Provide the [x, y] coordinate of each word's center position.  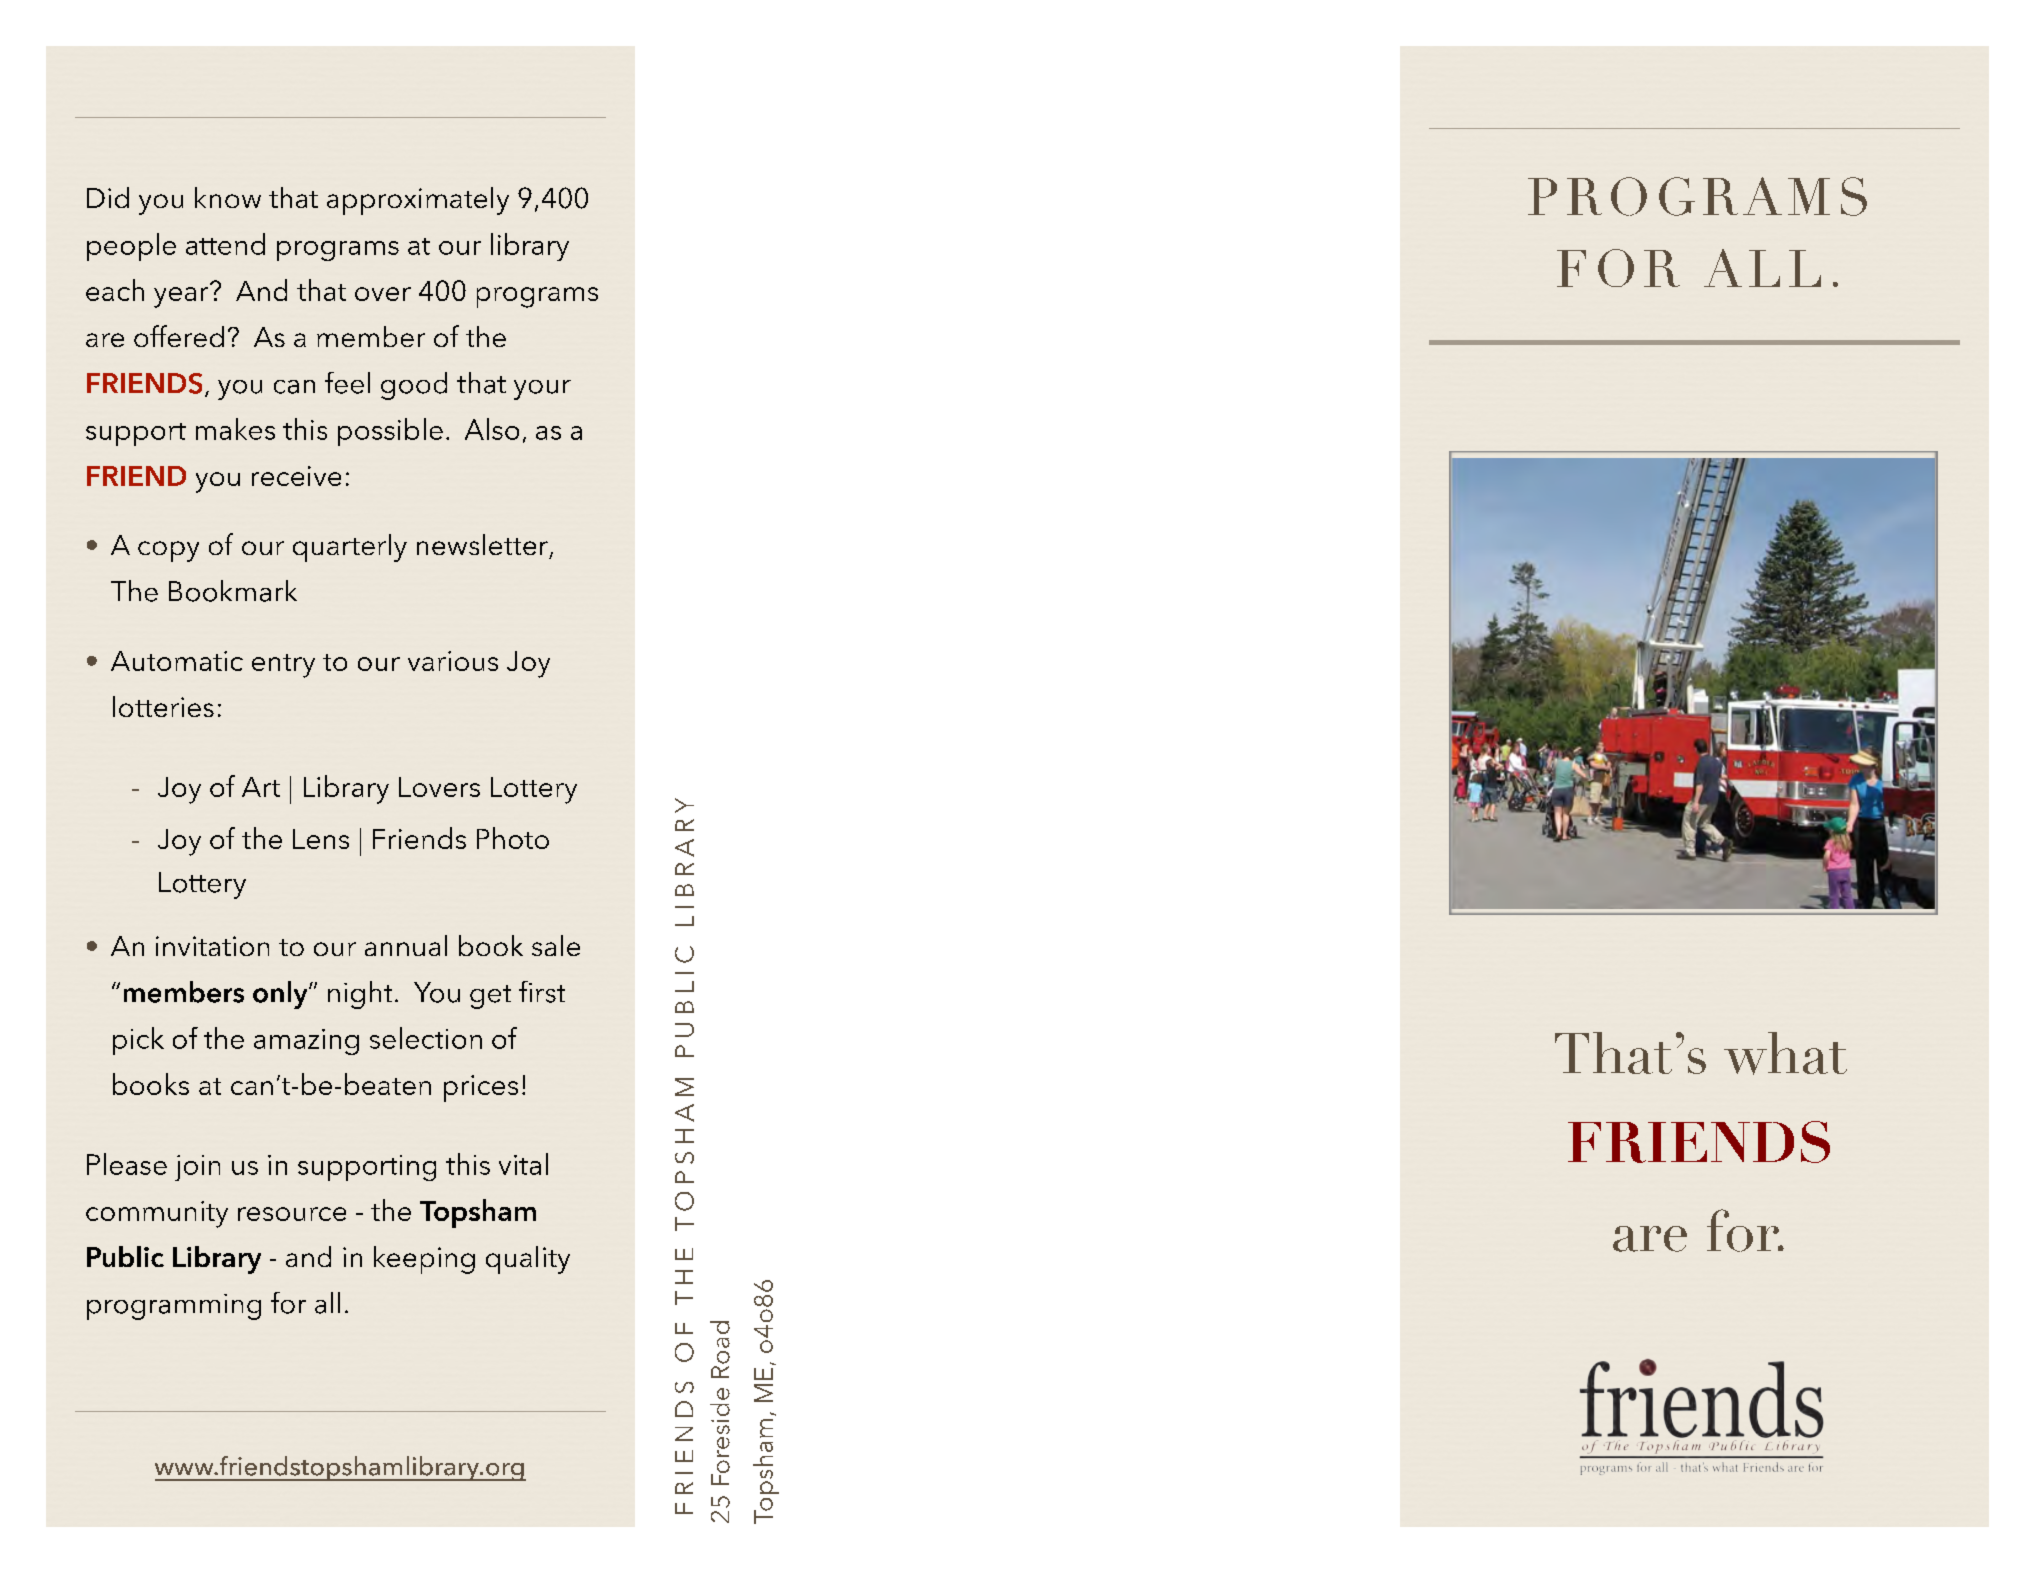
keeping [424, 1260]
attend [225, 244]
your [542, 390]
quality [528, 1260]
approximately [418, 201]
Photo [513, 838]
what [1785, 1053]
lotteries [163, 706]
